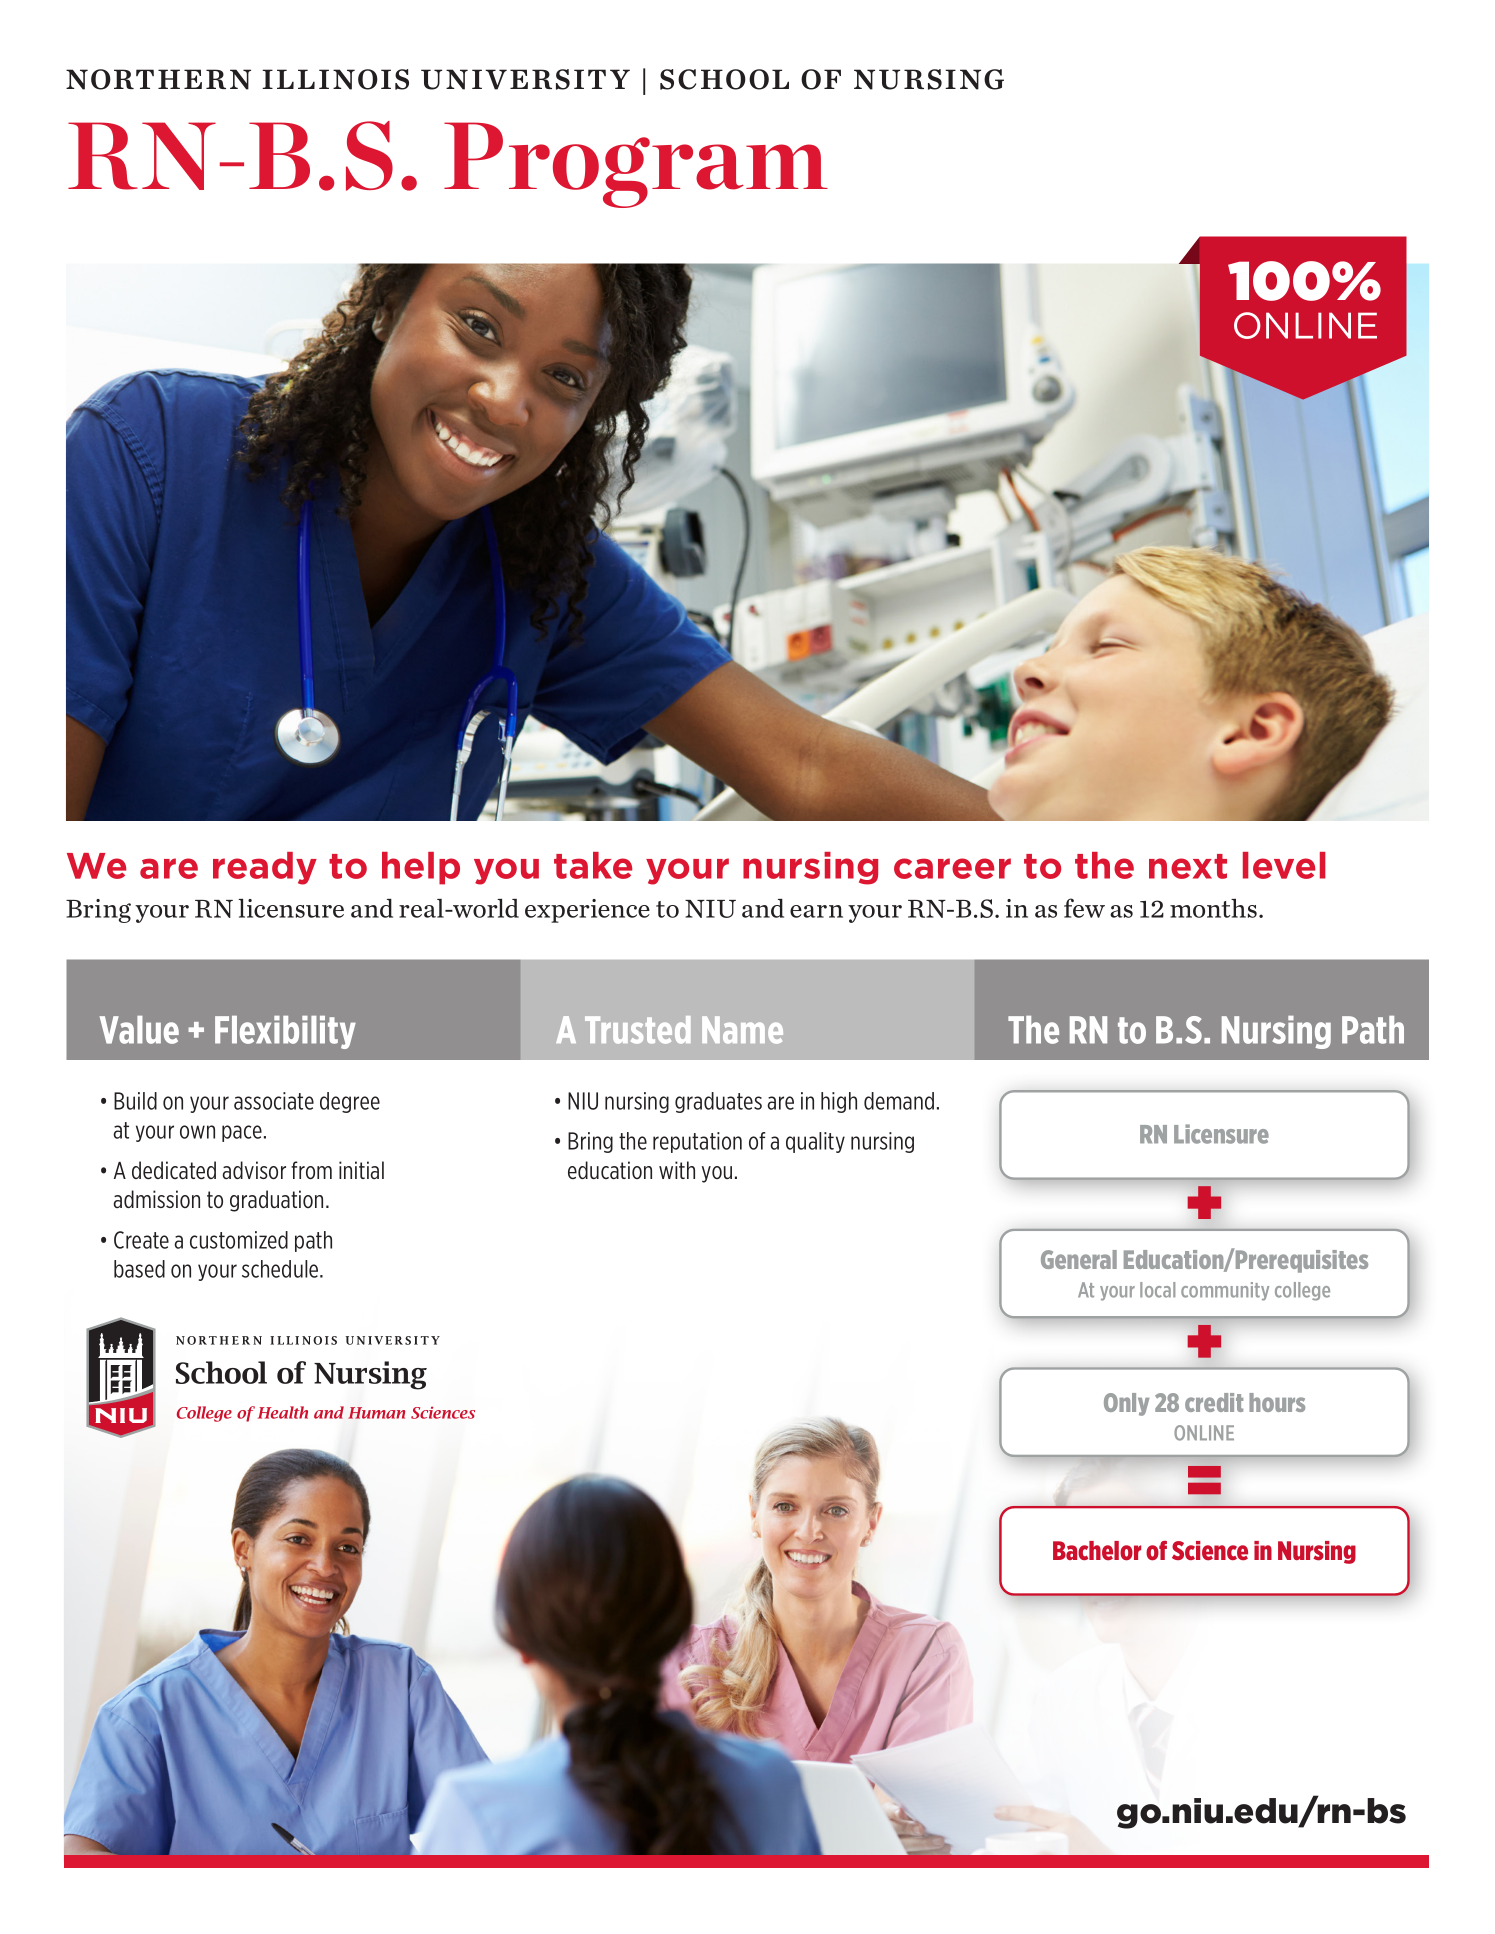 The height and width of the document is (1934, 1495). Describe the element at coordinates (636, 165) in the document. I see `Program` at that location.
